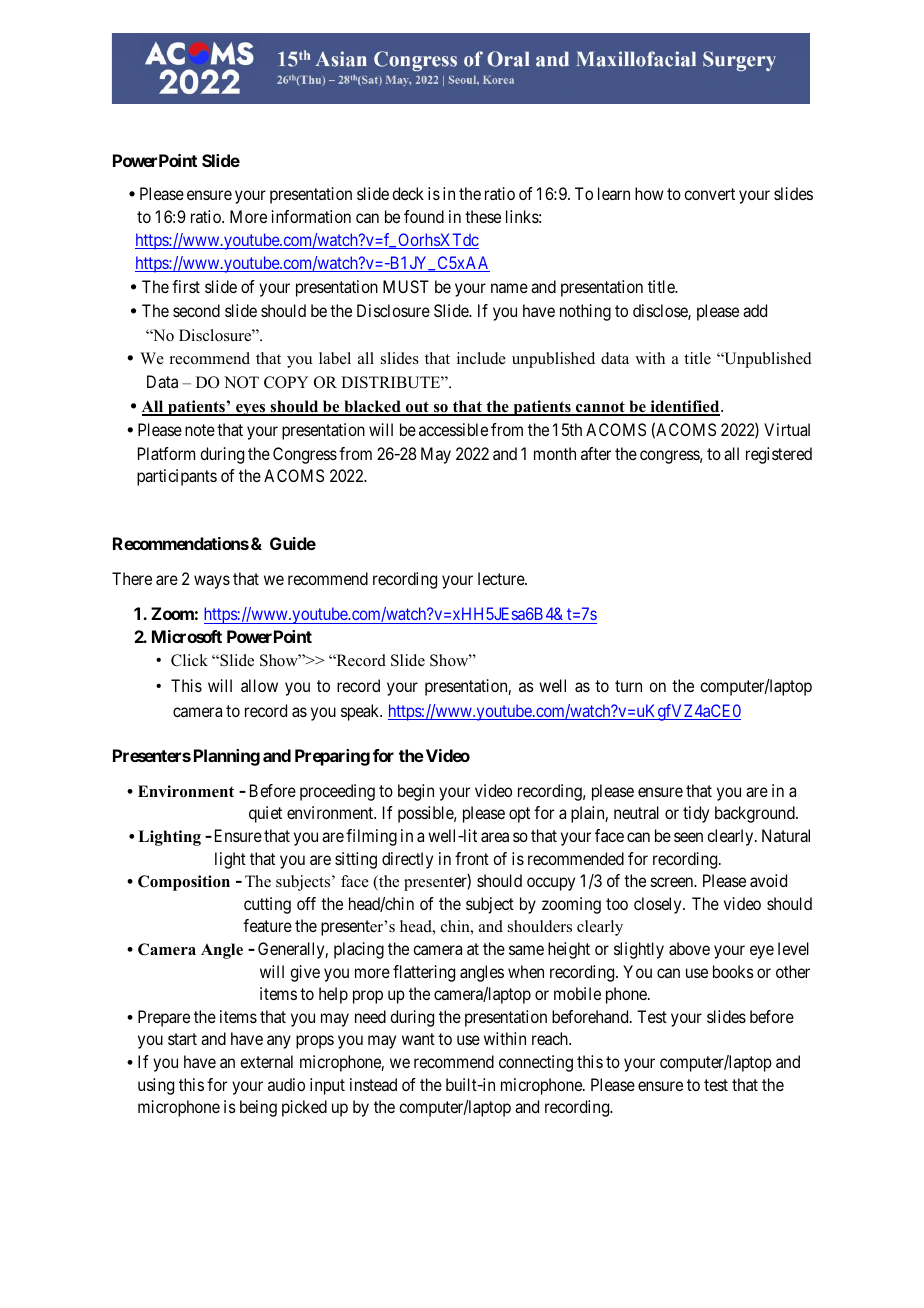 This page has height=1308, width=924. What do you see at coordinates (177, 477) in the page?
I see `participants` at bounding box center [177, 477].
